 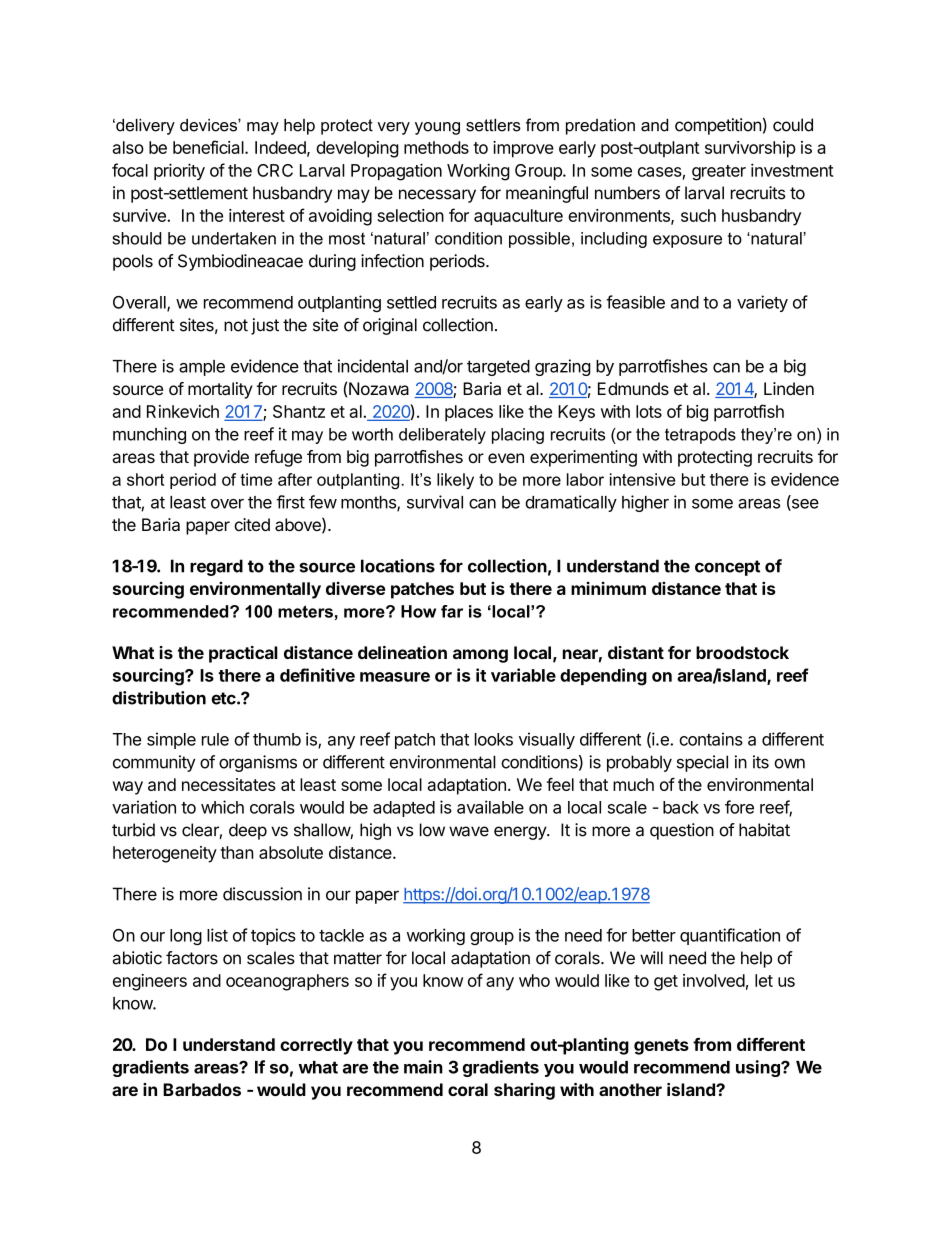 I want to click on methods, so click(x=436, y=147).
